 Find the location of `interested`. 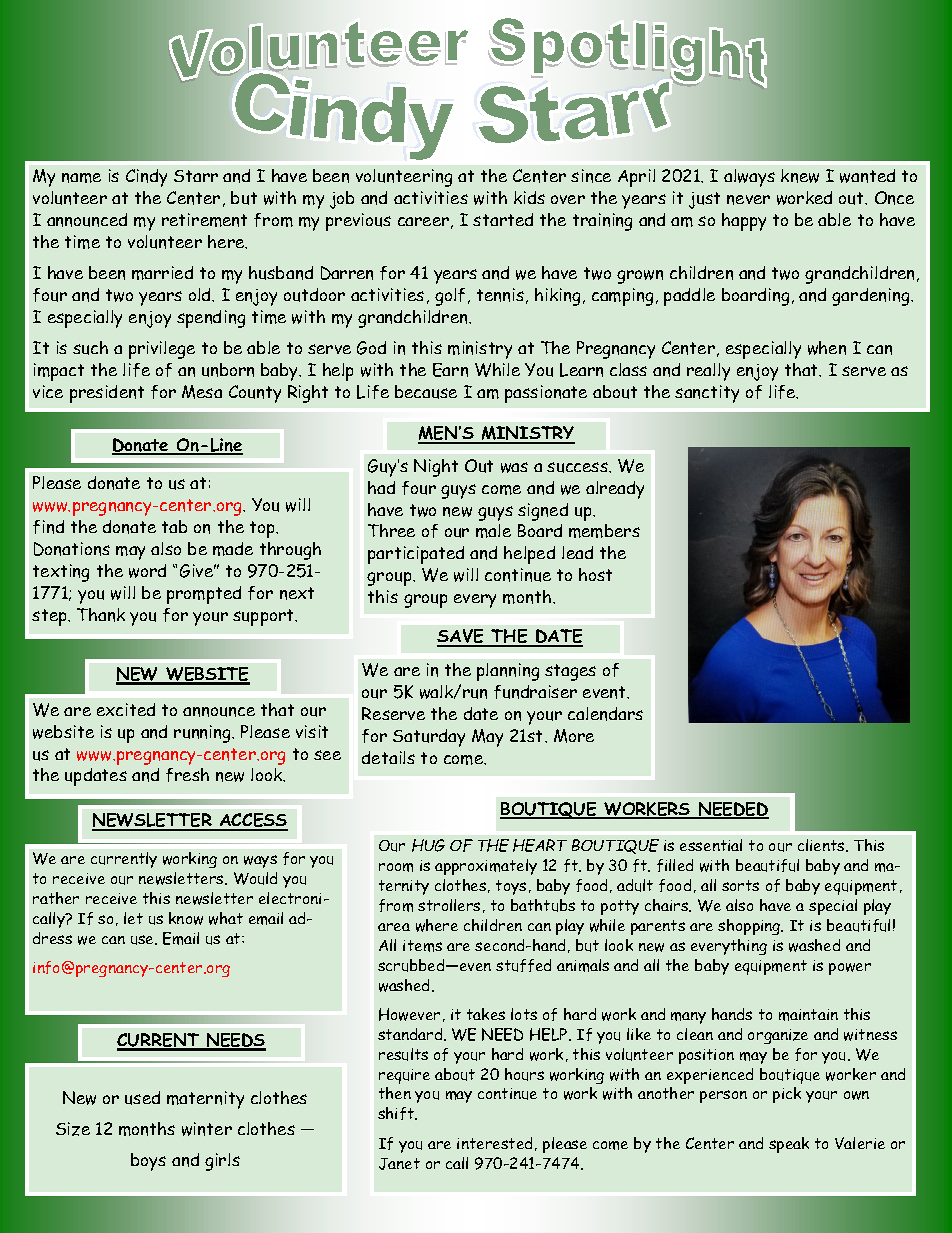

interested is located at coordinates (494, 1143).
